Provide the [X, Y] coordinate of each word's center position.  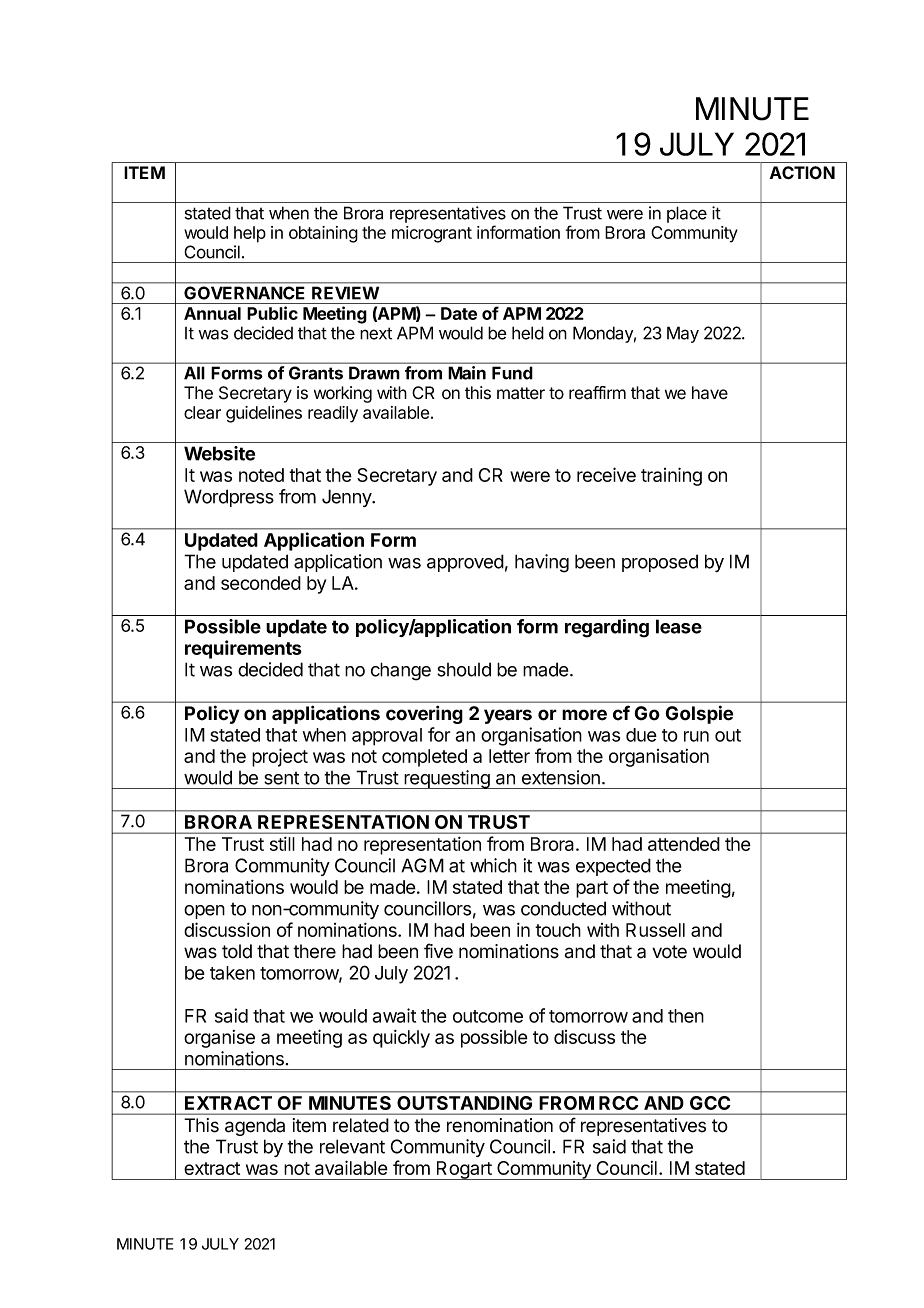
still [282, 844]
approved [465, 563]
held [528, 333]
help [250, 234]
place [687, 214]
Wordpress [229, 498]
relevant [352, 1146]
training [671, 476]
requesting [447, 779]
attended [684, 844]
